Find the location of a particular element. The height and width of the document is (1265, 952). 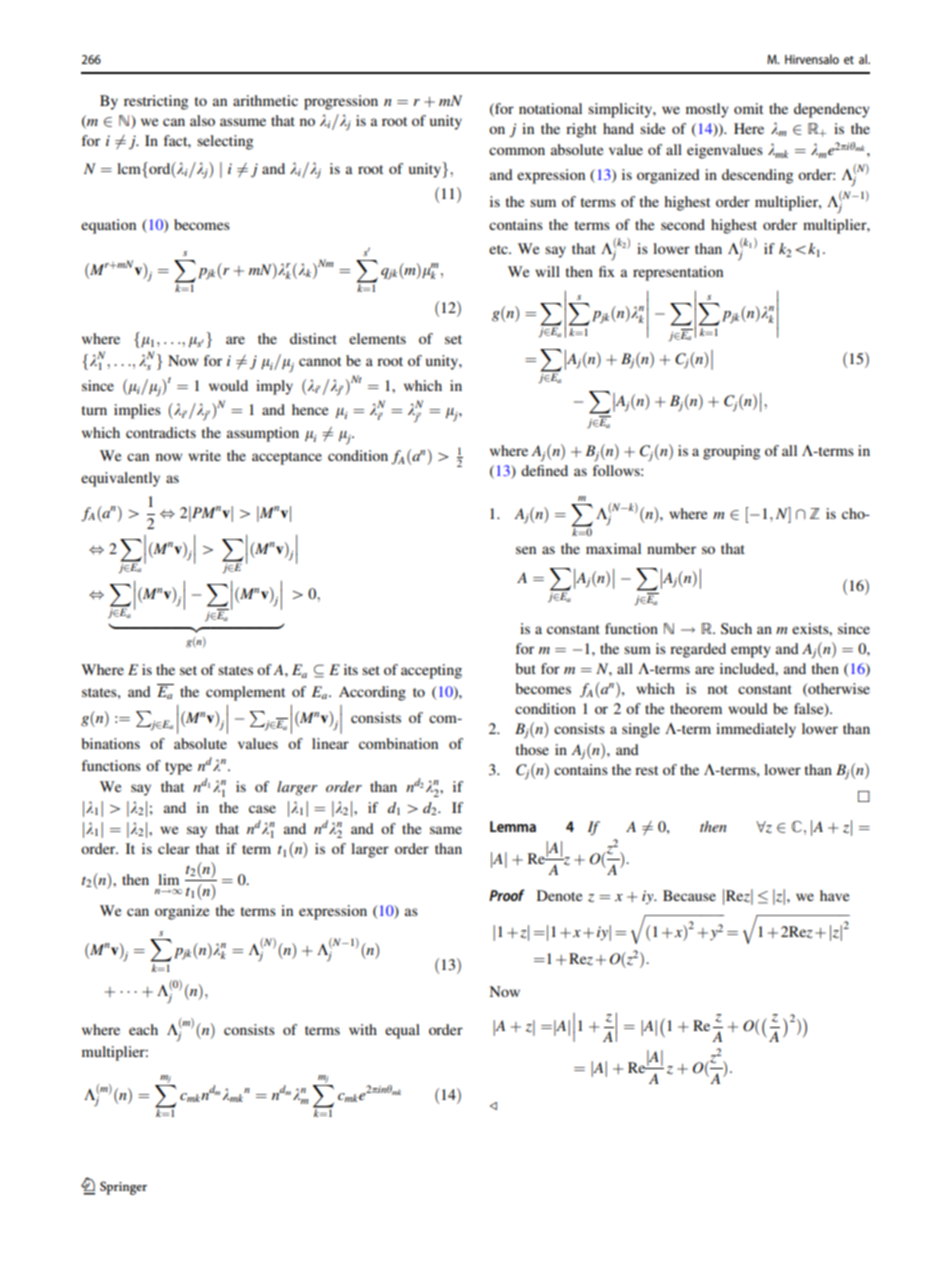

omit is located at coordinates (748, 108).
